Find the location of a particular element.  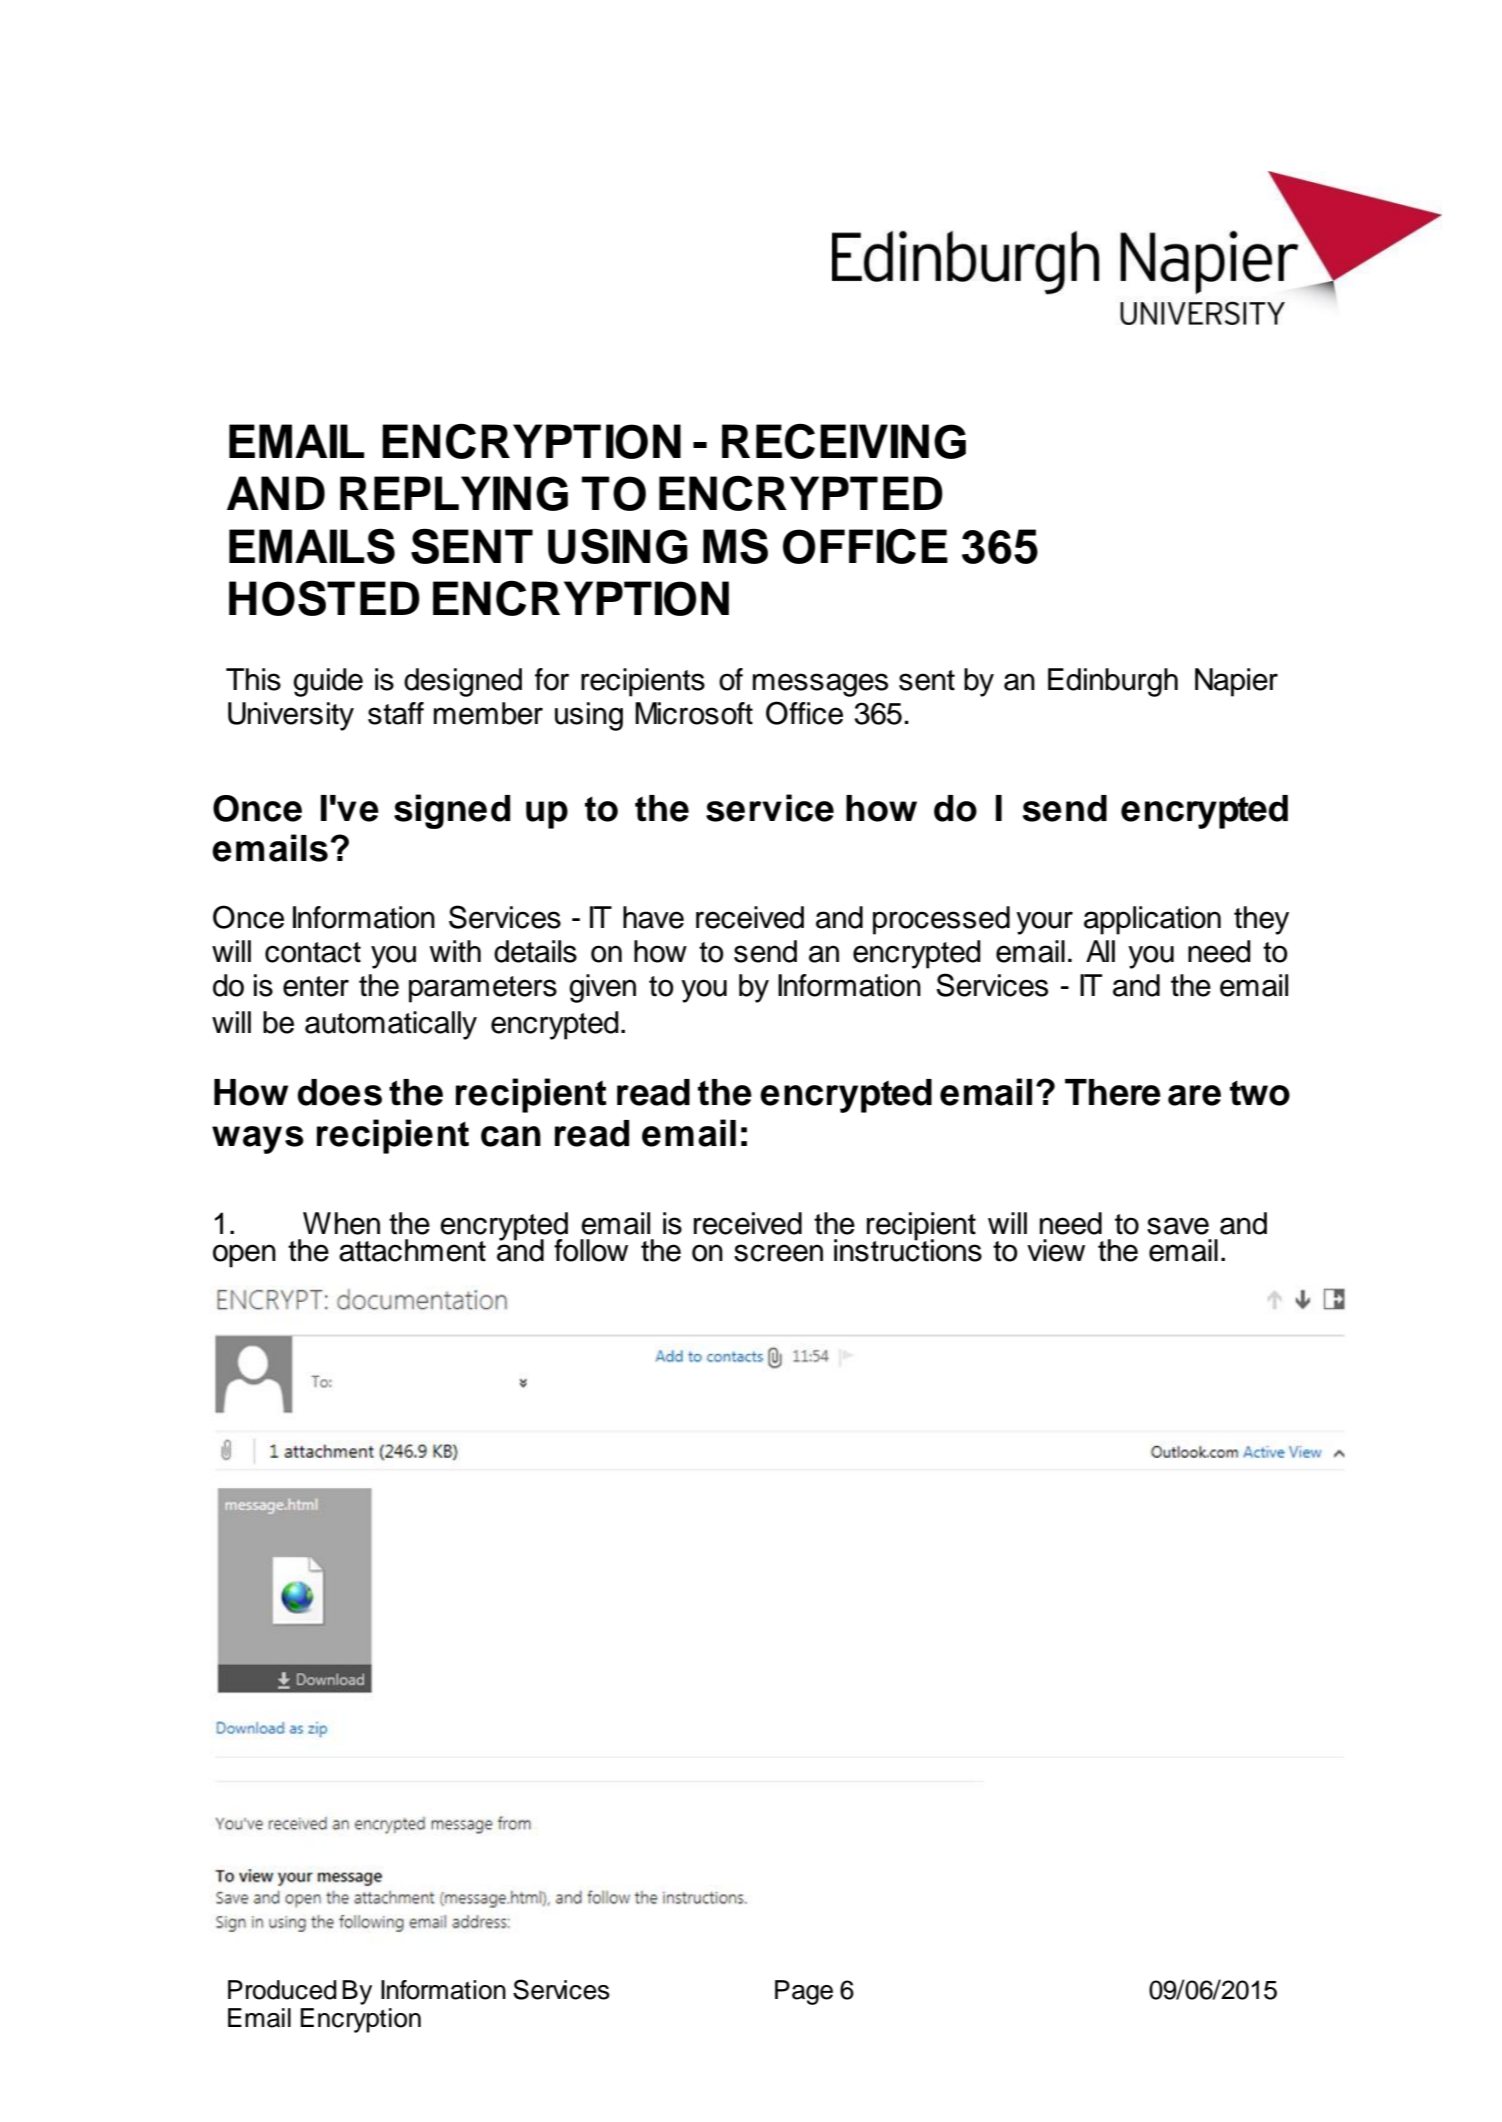

When is located at coordinates (341, 1223).
